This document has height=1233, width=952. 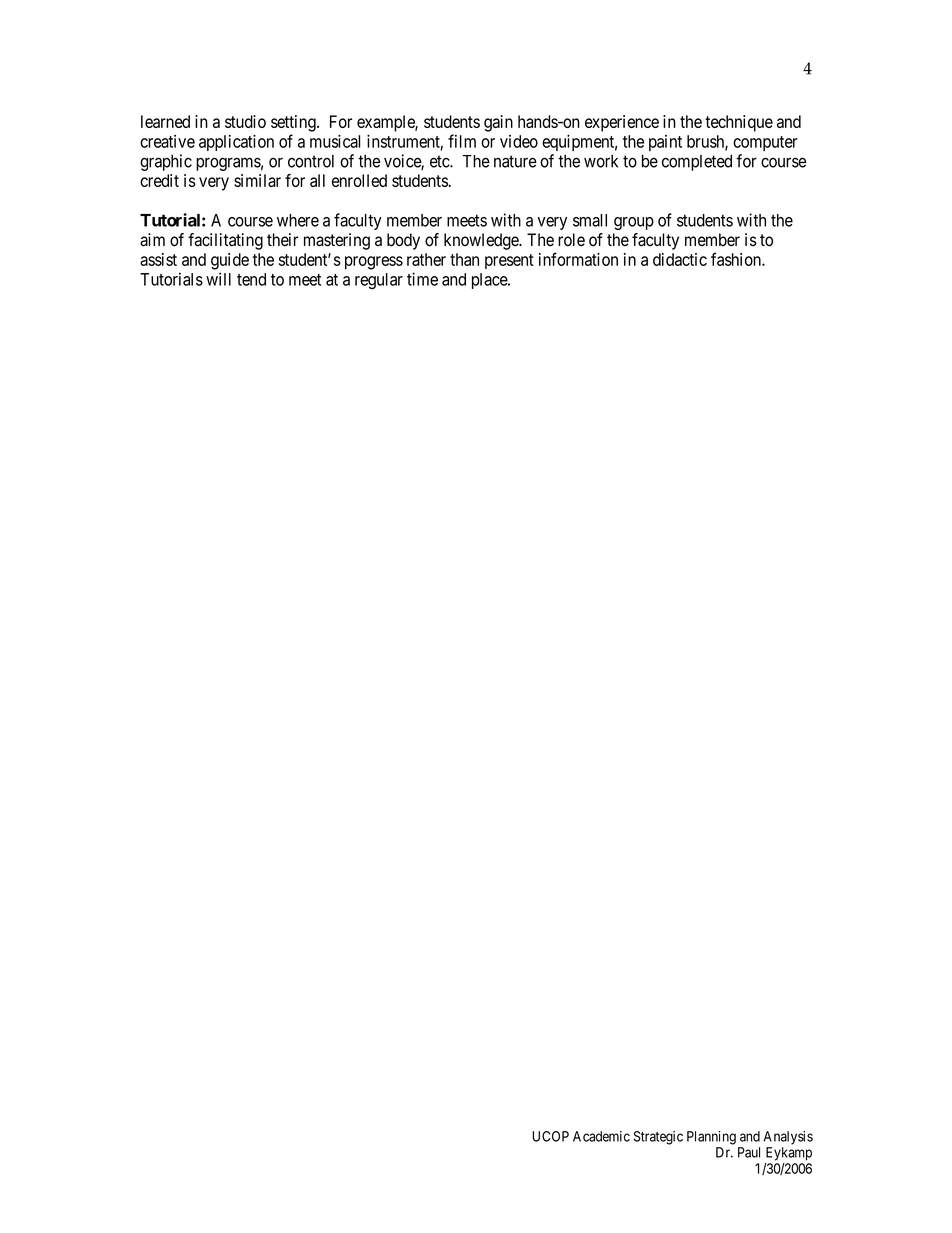 What do you see at coordinates (601, 1136) in the document?
I see `Academic` at bounding box center [601, 1136].
